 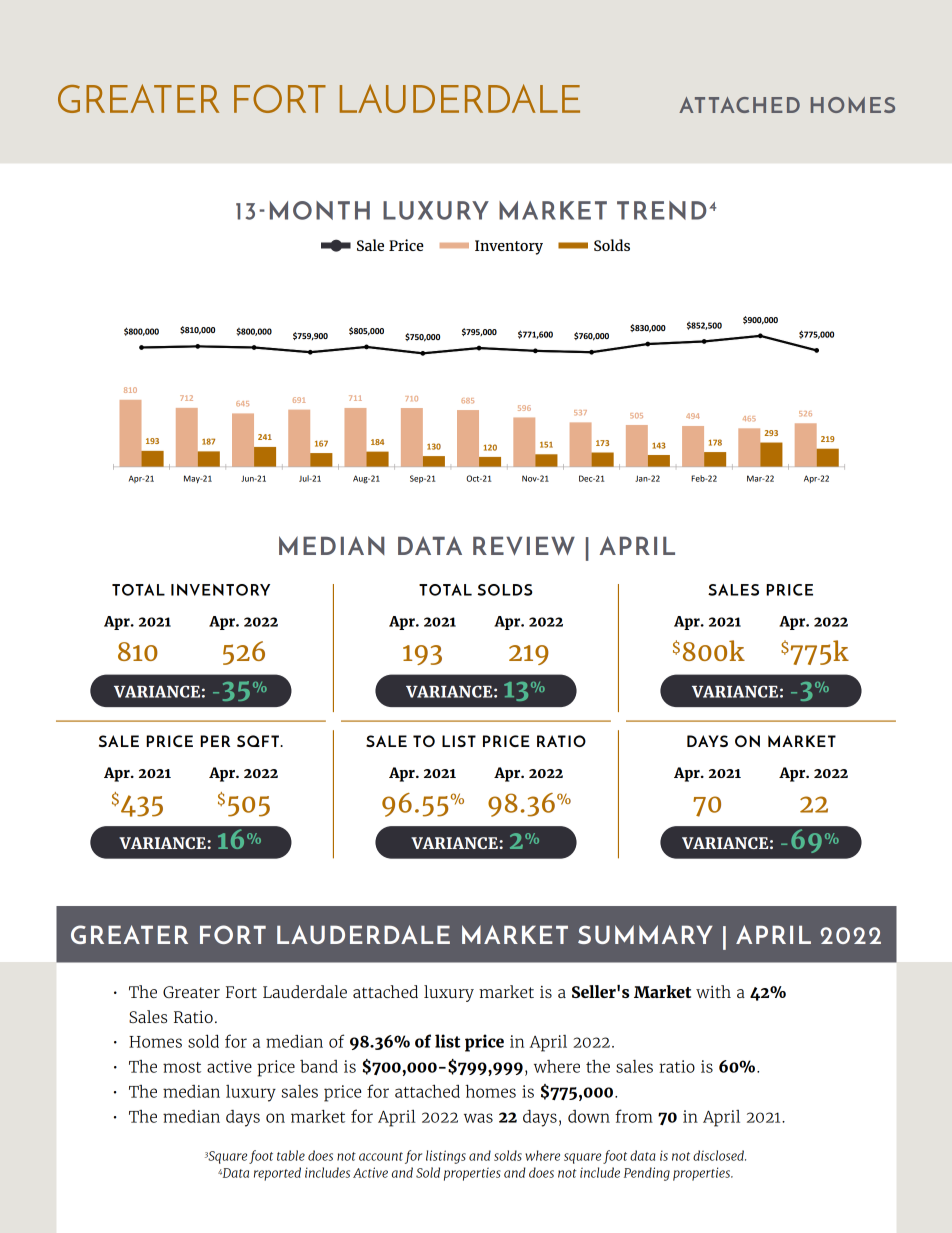 I want to click on was, so click(x=478, y=1118).
